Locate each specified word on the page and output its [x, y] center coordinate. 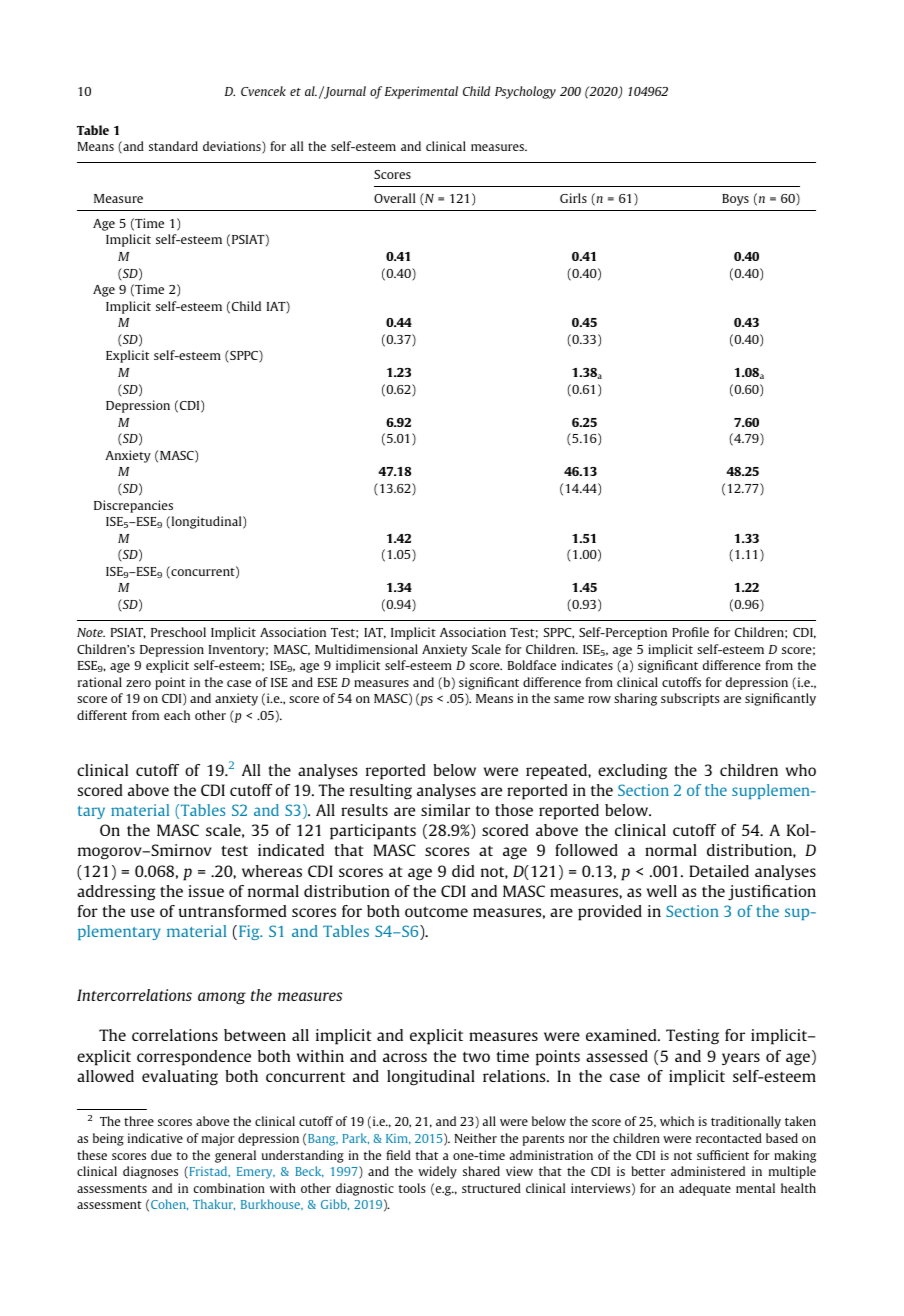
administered [708, 1171]
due [161, 1155]
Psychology [525, 92]
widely [437, 1172]
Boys [735, 200]
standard [173, 146]
